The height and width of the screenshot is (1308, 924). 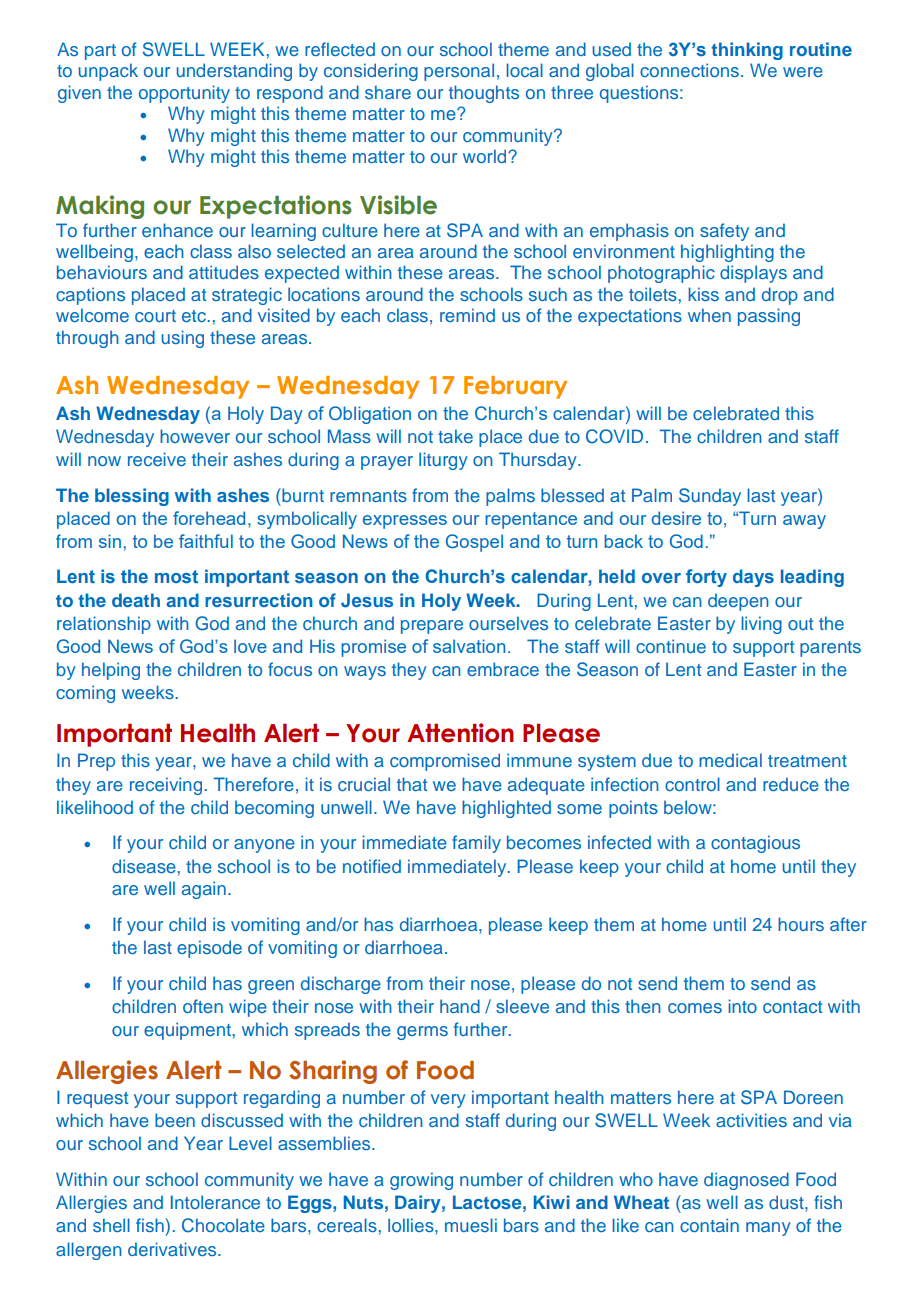 What do you see at coordinates (111, 671) in the screenshot?
I see `helping` at bounding box center [111, 671].
